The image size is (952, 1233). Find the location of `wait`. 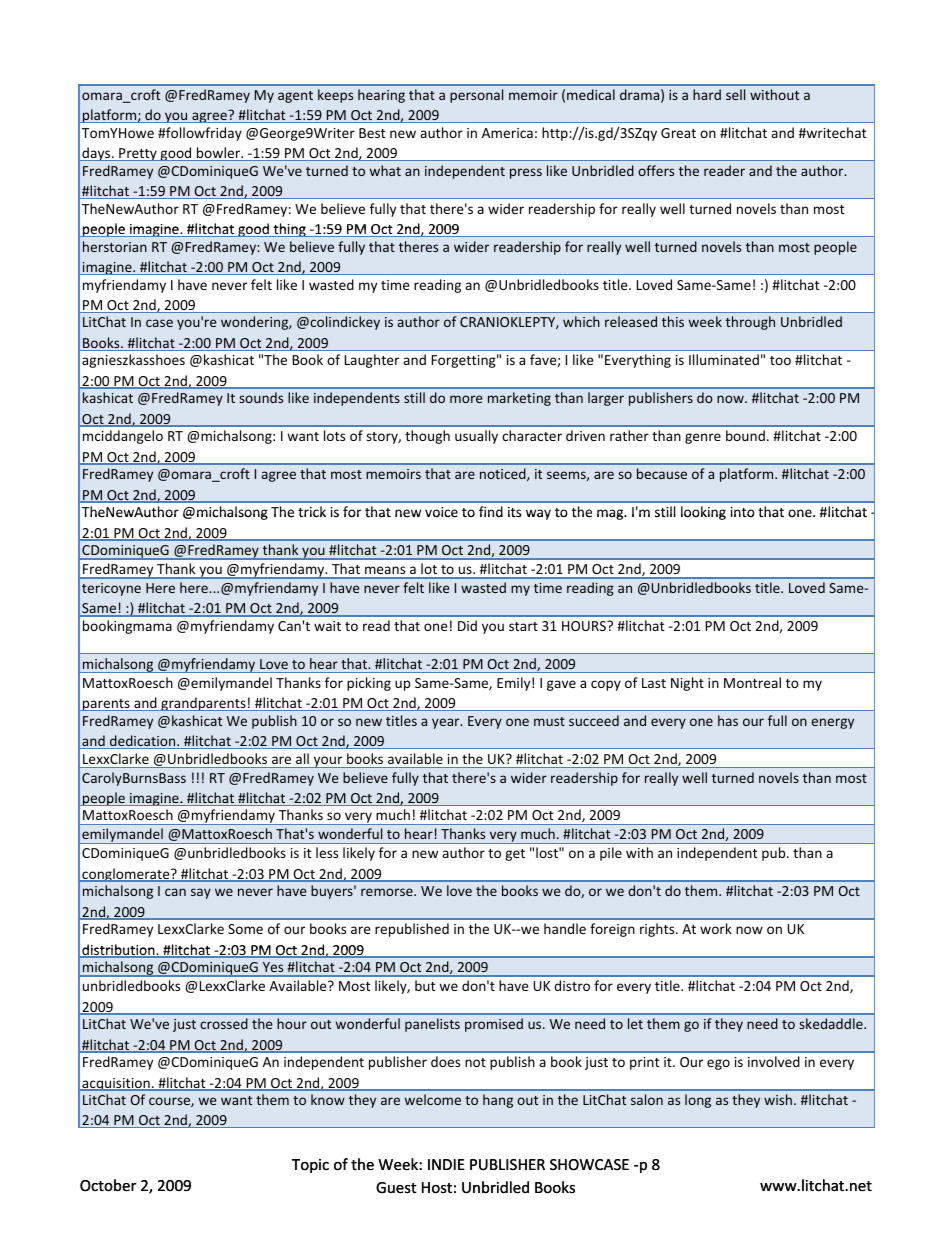

wait is located at coordinates (327, 626).
